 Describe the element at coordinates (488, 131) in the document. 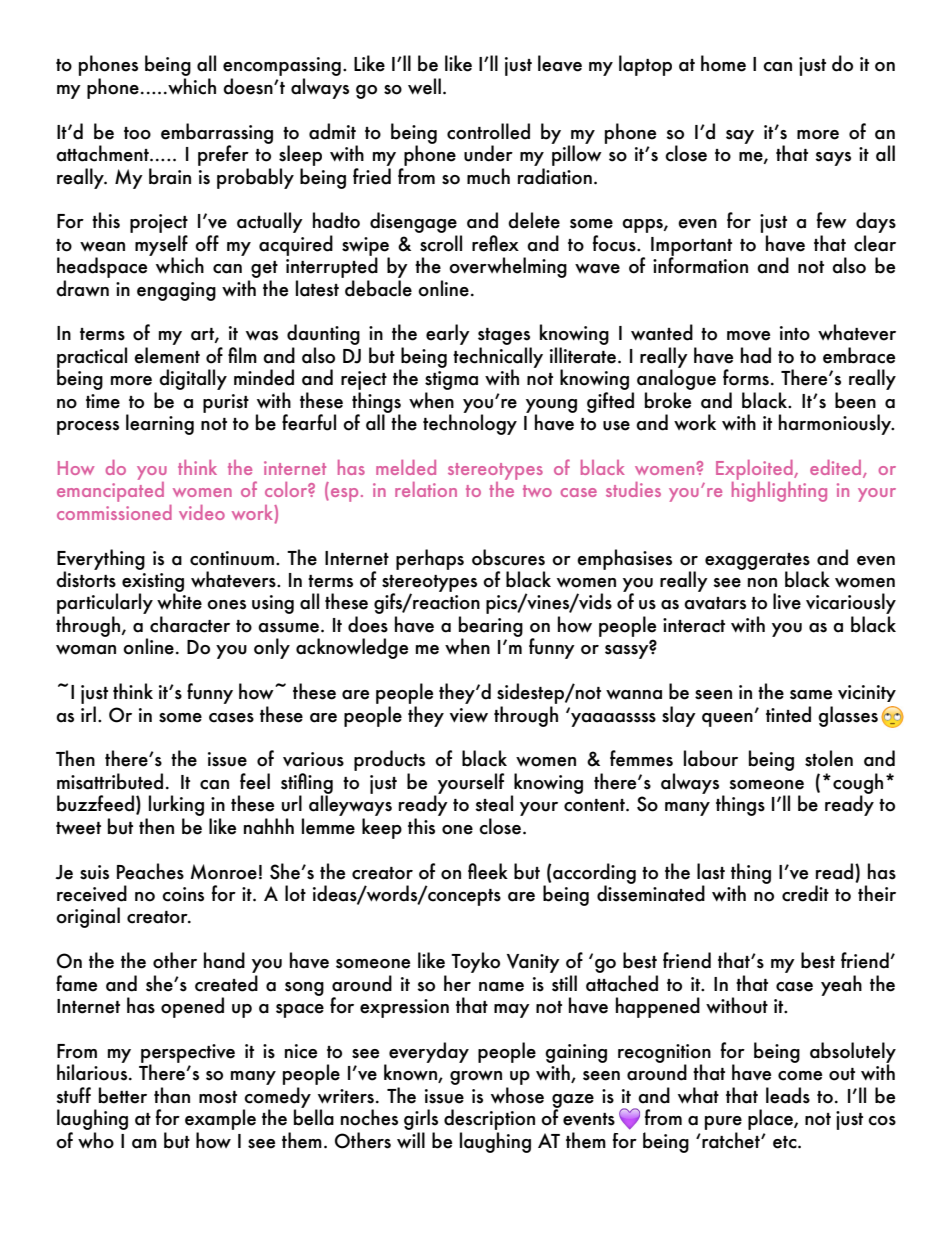

I see `controlled` at that location.
